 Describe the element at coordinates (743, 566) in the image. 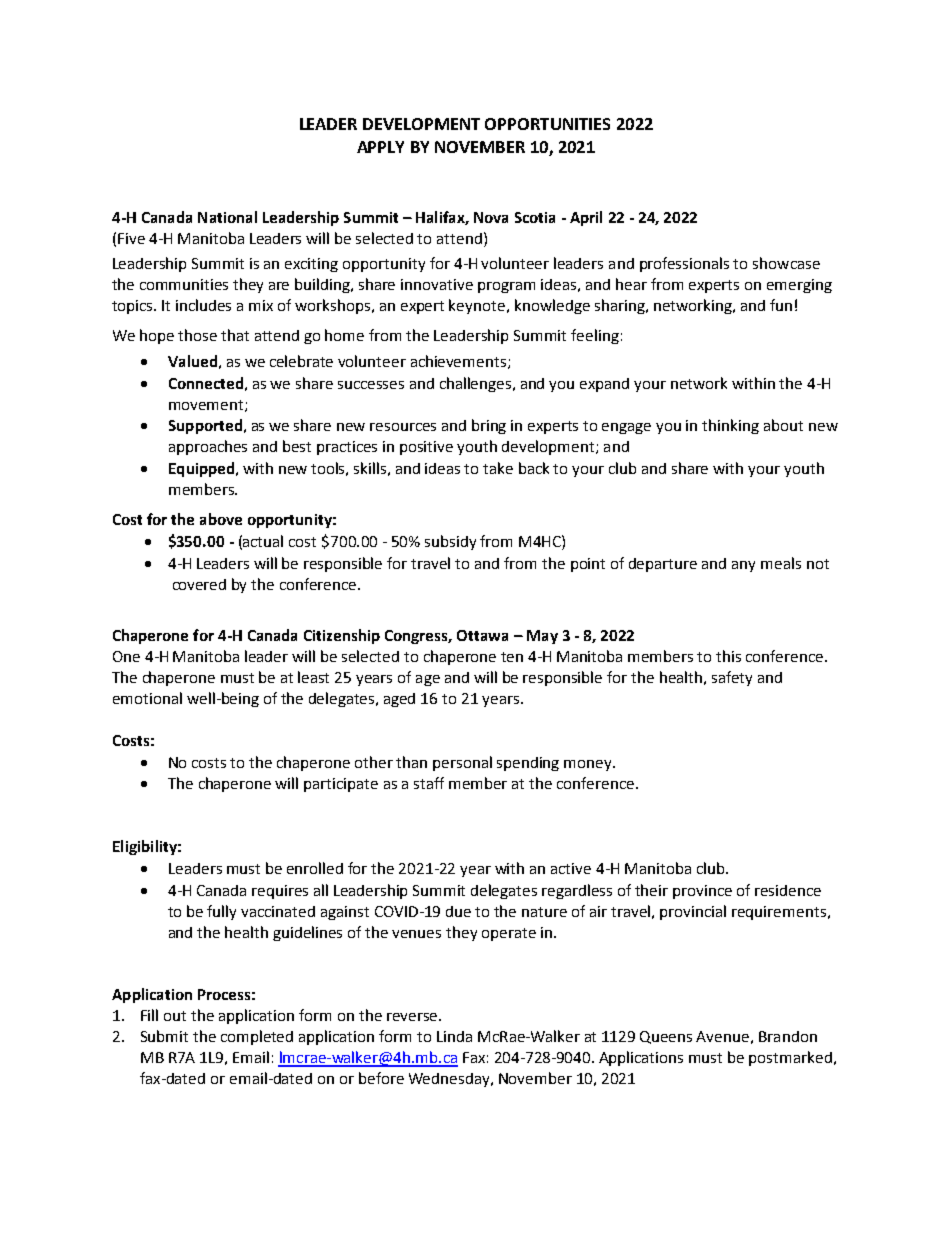

I see `any` at that location.
